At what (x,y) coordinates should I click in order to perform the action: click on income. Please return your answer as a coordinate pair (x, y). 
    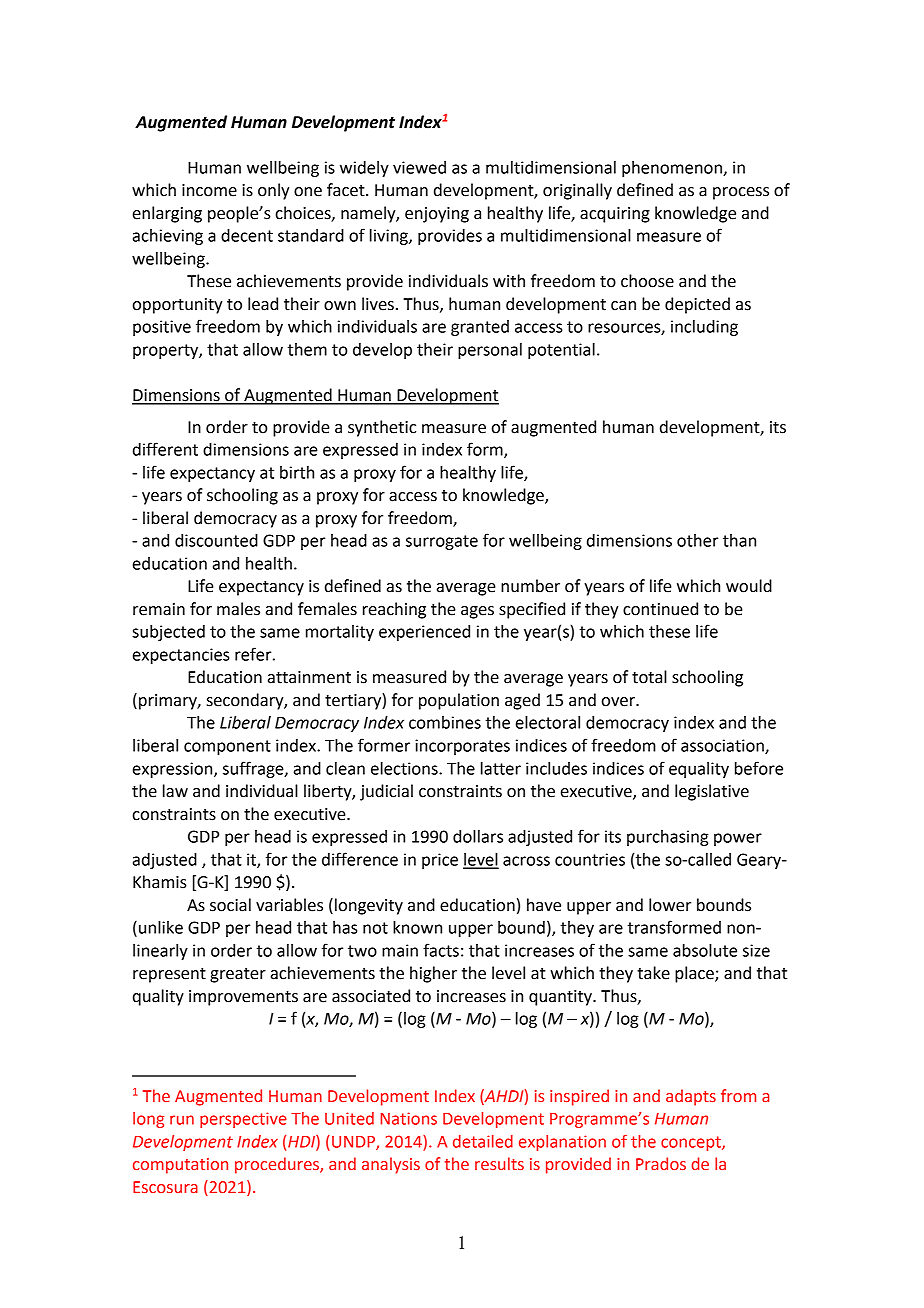
    Looking at the image, I should click on (209, 190).
